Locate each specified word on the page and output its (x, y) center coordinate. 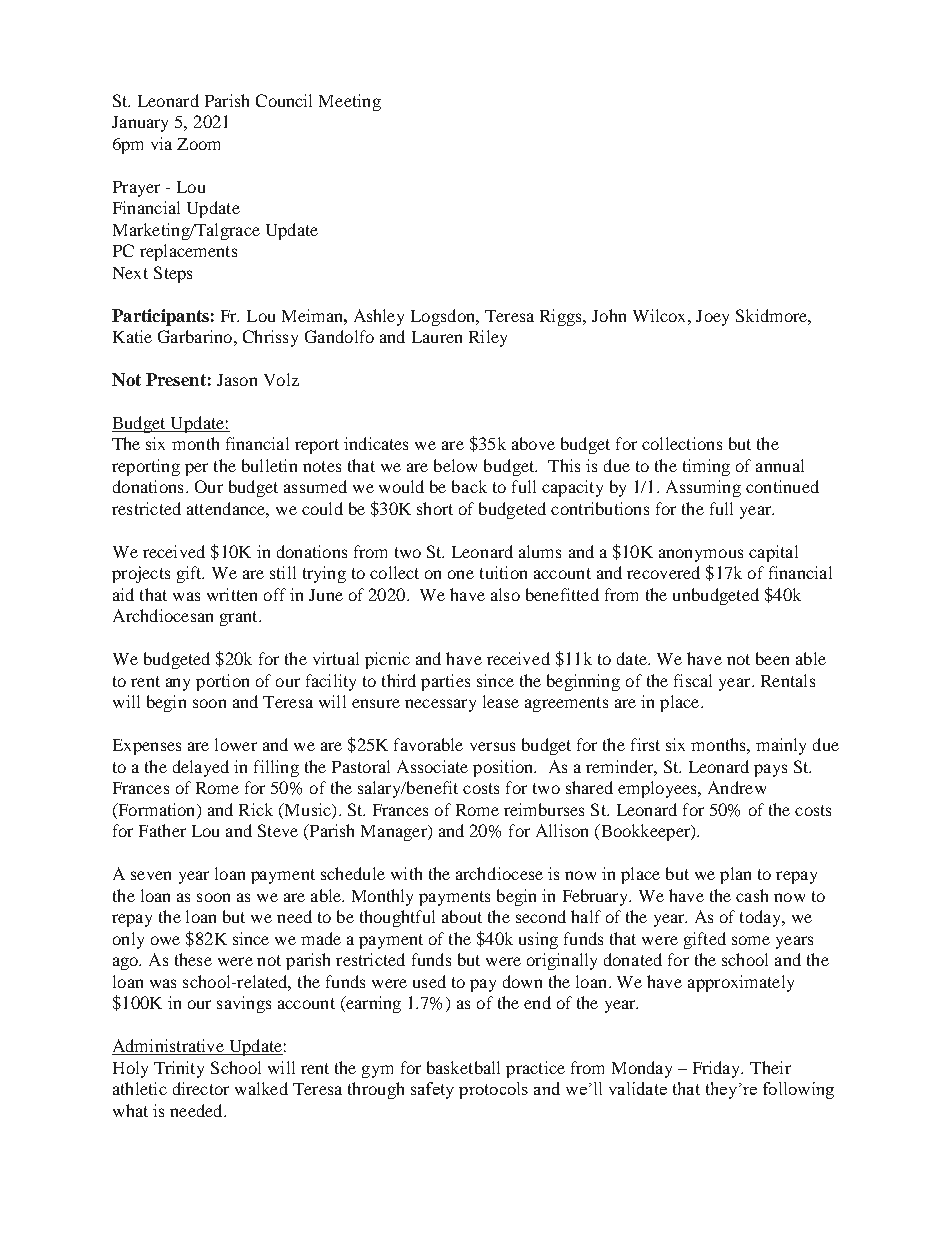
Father (162, 830)
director (201, 1088)
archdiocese (499, 873)
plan (735, 875)
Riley (488, 338)
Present (176, 379)
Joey (712, 318)
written (232, 594)
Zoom (198, 144)
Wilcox (661, 315)
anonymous (701, 555)
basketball (463, 1067)
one (461, 574)
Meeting (350, 102)
